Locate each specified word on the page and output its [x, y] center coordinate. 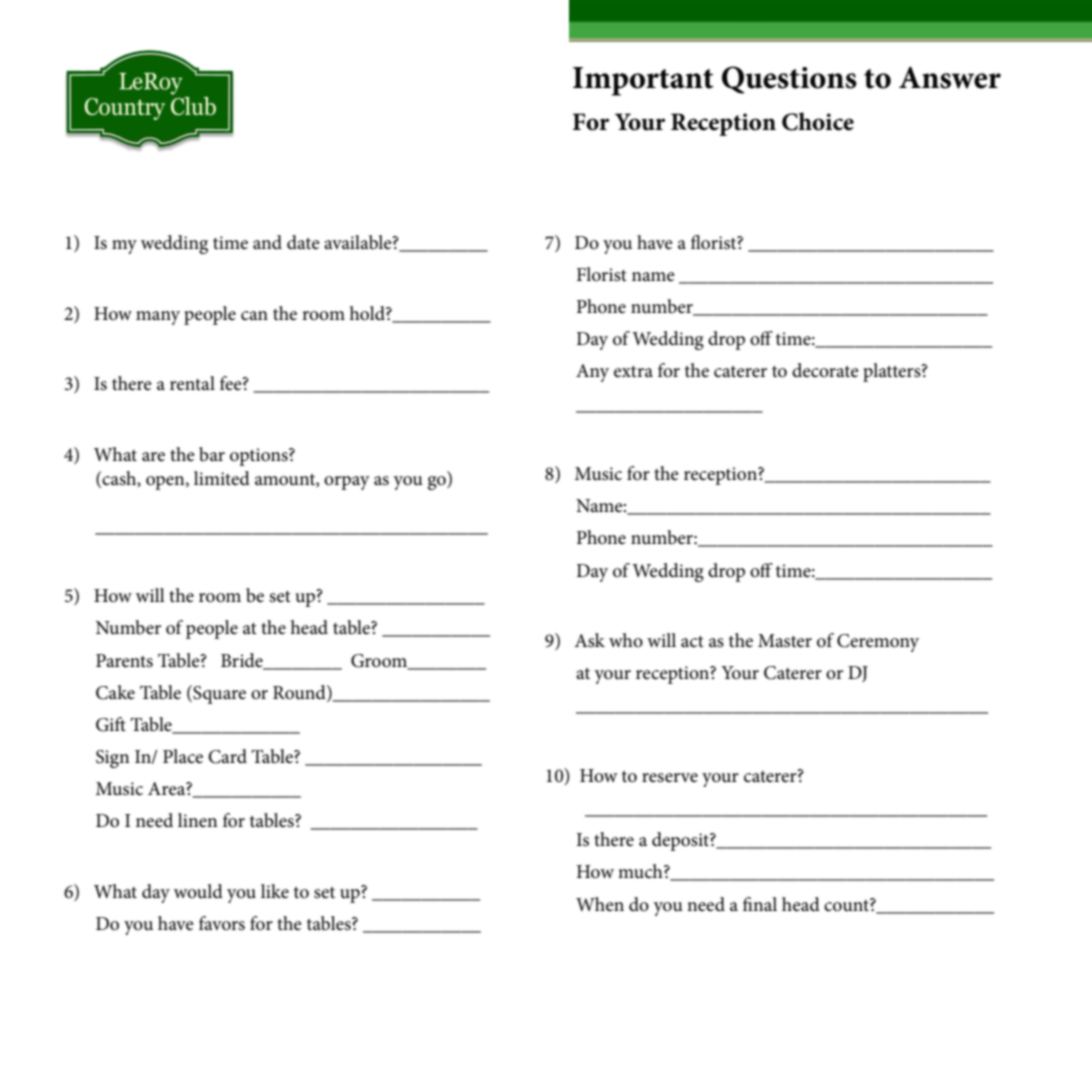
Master [785, 641]
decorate [825, 370]
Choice [818, 121]
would [198, 891]
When [600, 904]
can [254, 316]
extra [633, 372]
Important [643, 81]
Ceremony [878, 643]
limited [222, 478]
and [267, 242]
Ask [589, 640]
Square [218, 694]
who [626, 640]
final [760, 904]
